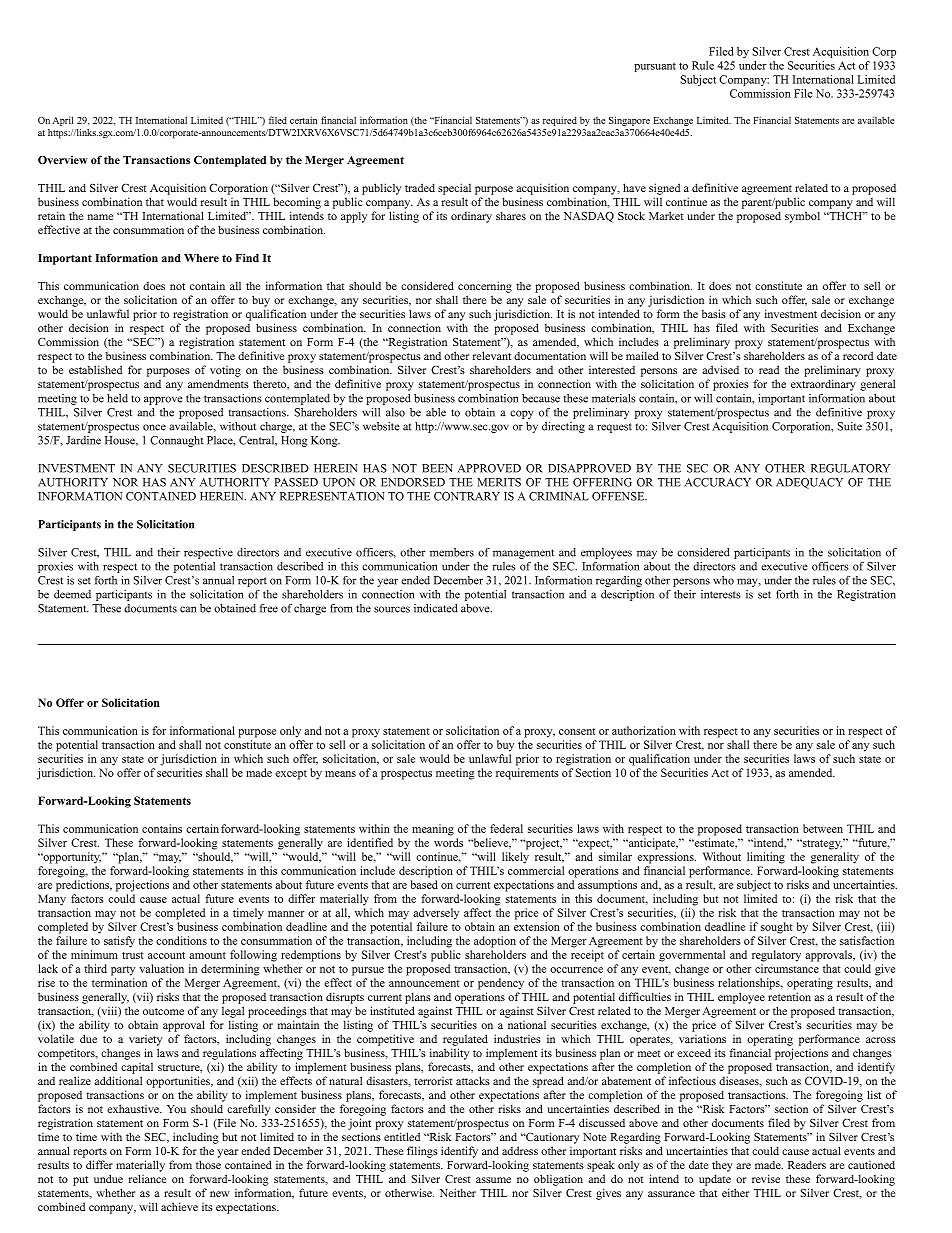 This page has width=952, height=1233. What do you see at coordinates (655, 67) in the page?
I see `pursuant` at bounding box center [655, 67].
